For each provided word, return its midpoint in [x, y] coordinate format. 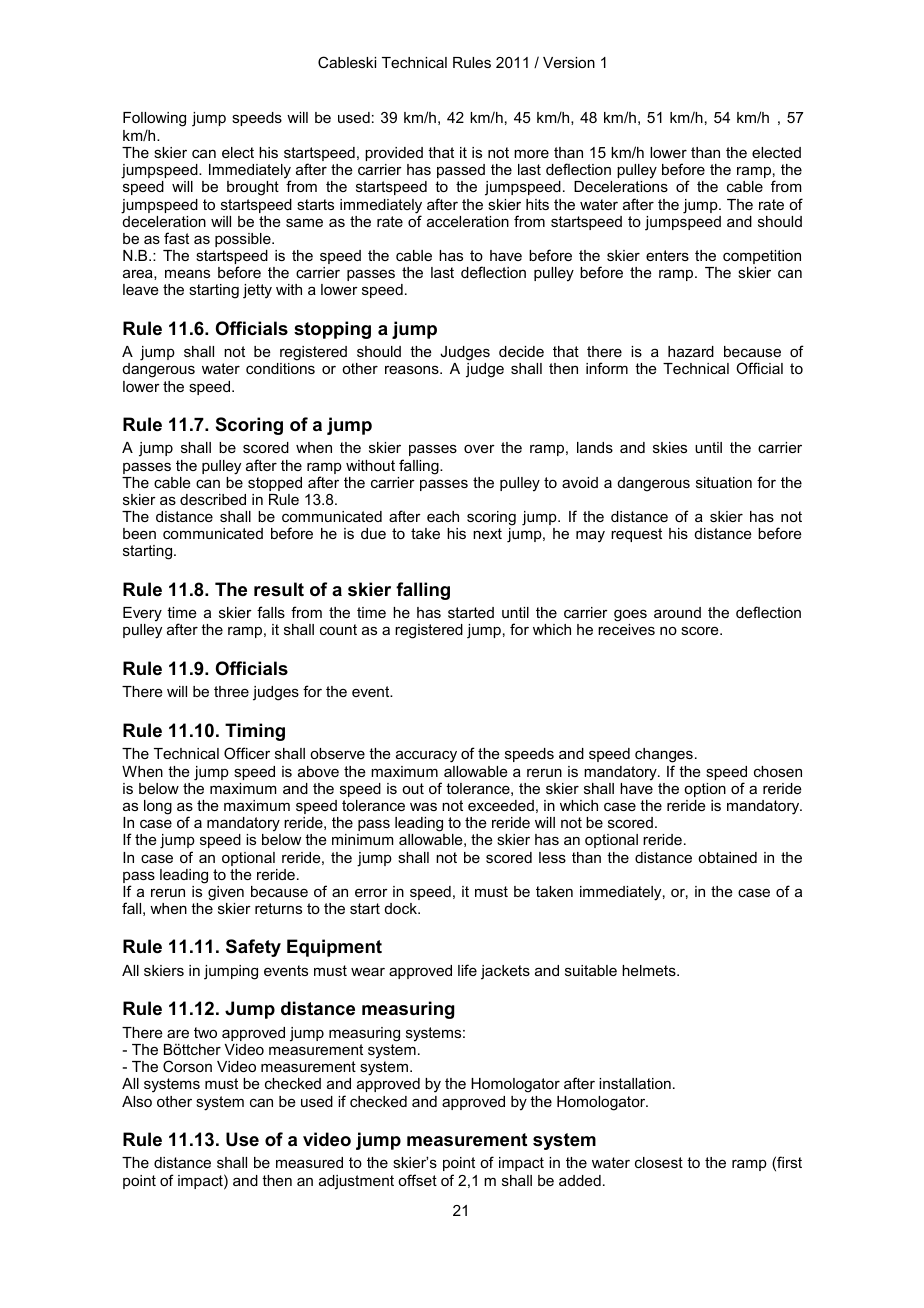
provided [394, 154]
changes [664, 757]
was [423, 806]
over [479, 448]
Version [569, 62]
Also [137, 1101]
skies [670, 447]
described [213, 499]
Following [154, 119]
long [158, 807]
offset [417, 1180]
